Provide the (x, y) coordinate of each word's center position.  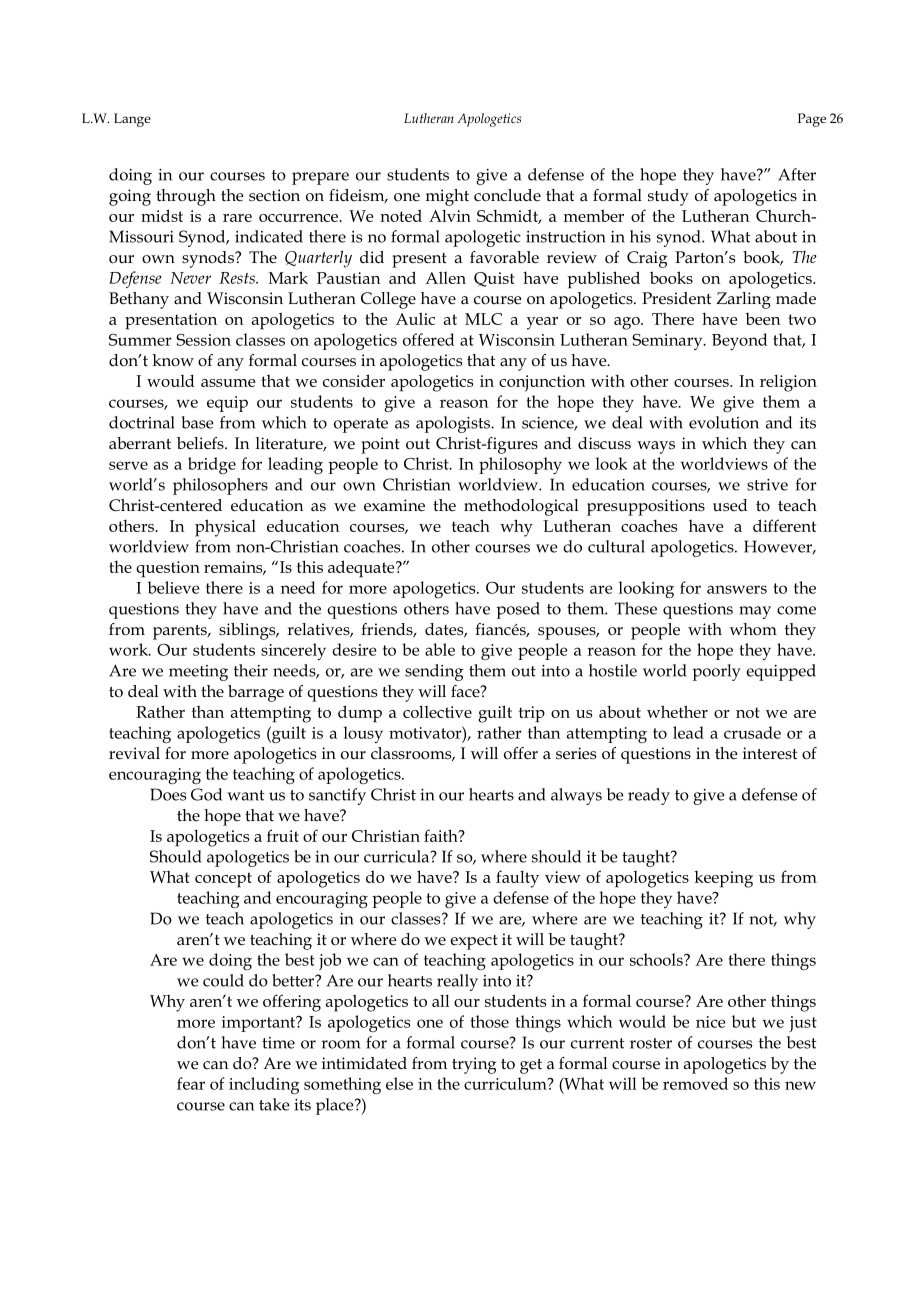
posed (518, 610)
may (755, 612)
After (797, 174)
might (447, 197)
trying (474, 1065)
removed (695, 1083)
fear (191, 1083)
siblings (248, 631)
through (186, 197)
